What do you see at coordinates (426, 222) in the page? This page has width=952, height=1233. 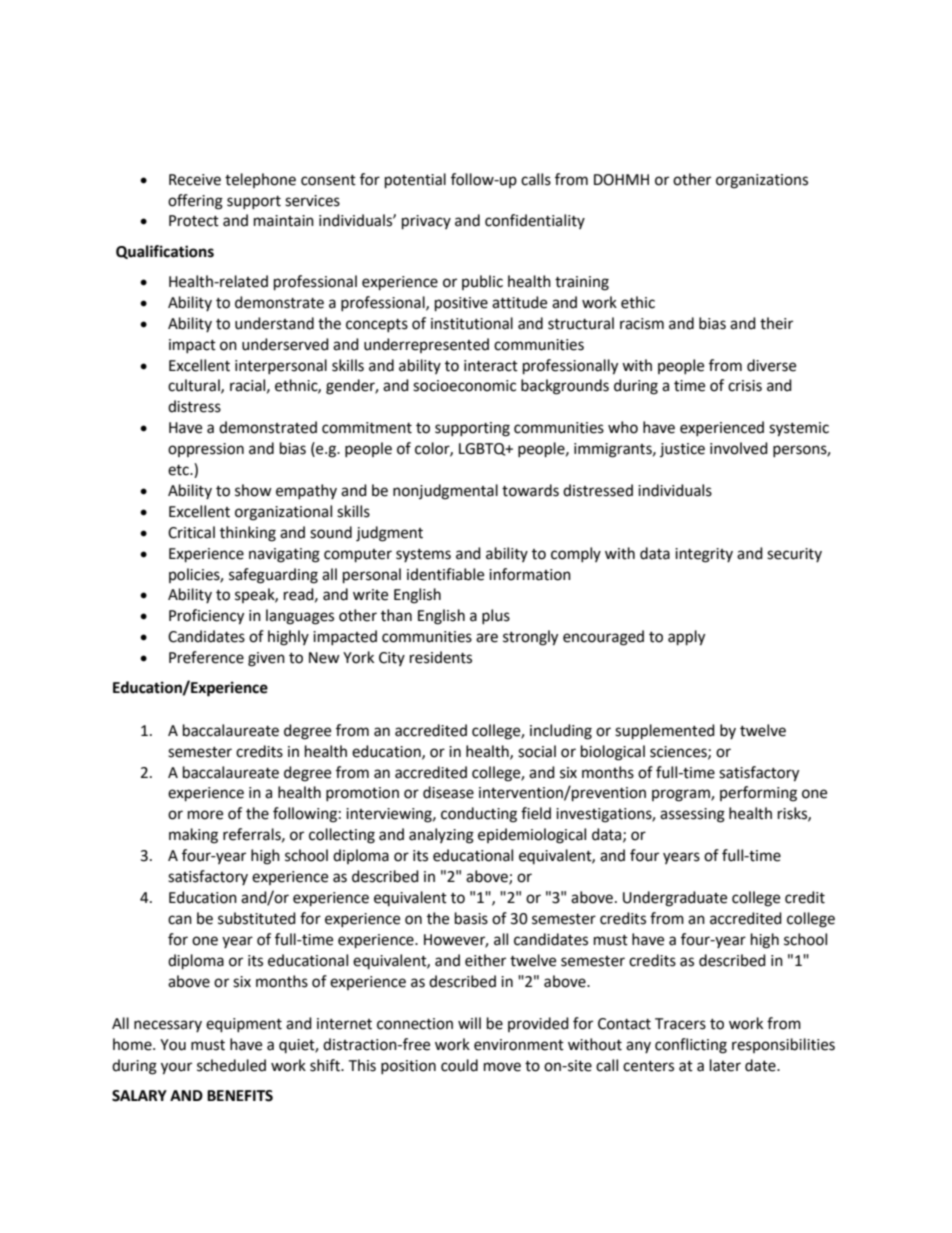 I see `privacy` at bounding box center [426, 222].
